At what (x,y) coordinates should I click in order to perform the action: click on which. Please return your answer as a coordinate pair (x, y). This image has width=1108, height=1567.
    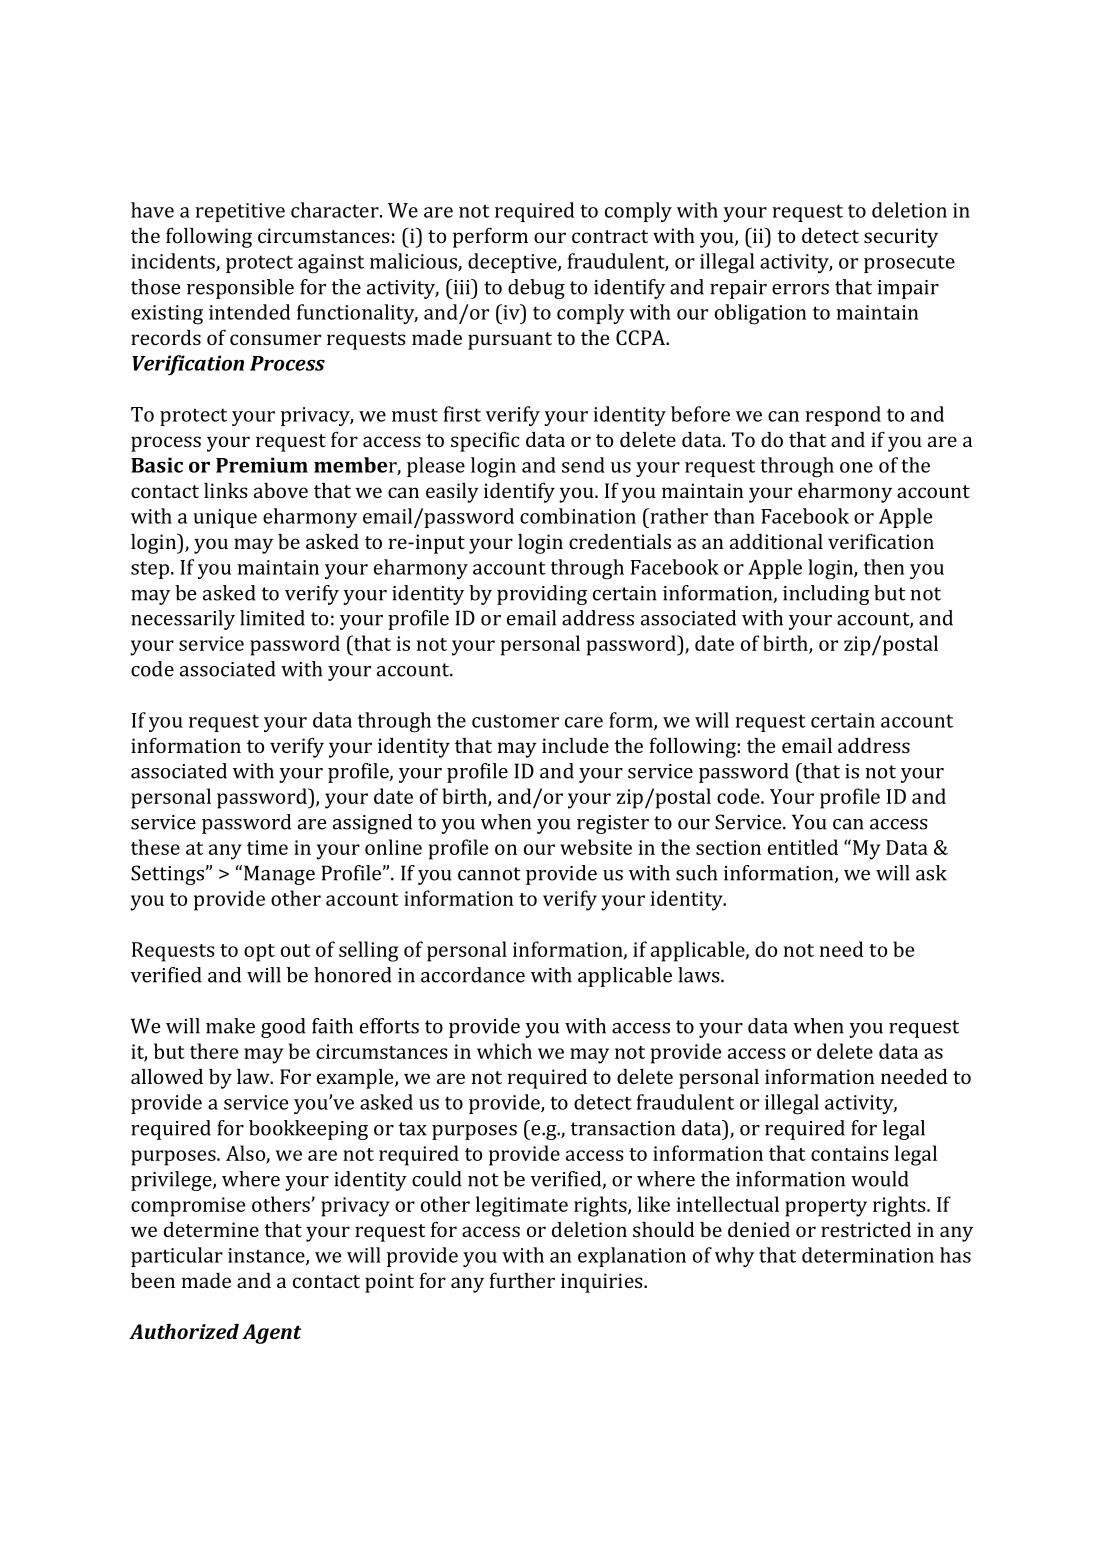
    Looking at the image, I should click on (504, 1051).
